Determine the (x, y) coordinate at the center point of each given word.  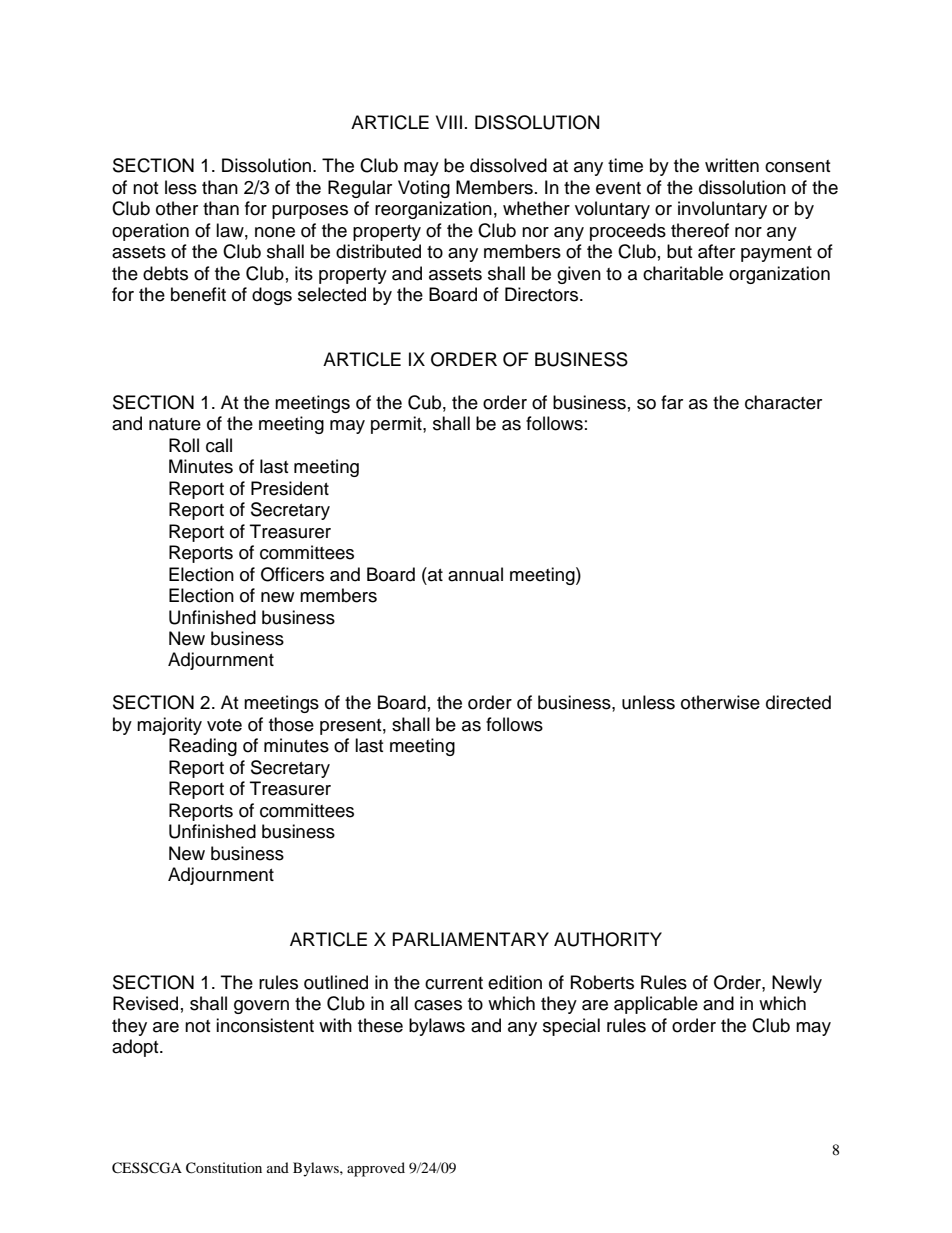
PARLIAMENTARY (471, 939)
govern (261, 1007)
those (291, 724)
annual (475, 574)
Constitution (224, 1168)
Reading (203, 747)
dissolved (508, 165)
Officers (292, 574)
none (275, 232)
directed (798, 702)
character (783, 402)
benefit (198, 294)
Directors (543, 294)
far (672, 402)
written (732, 165)
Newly (797, 984)
